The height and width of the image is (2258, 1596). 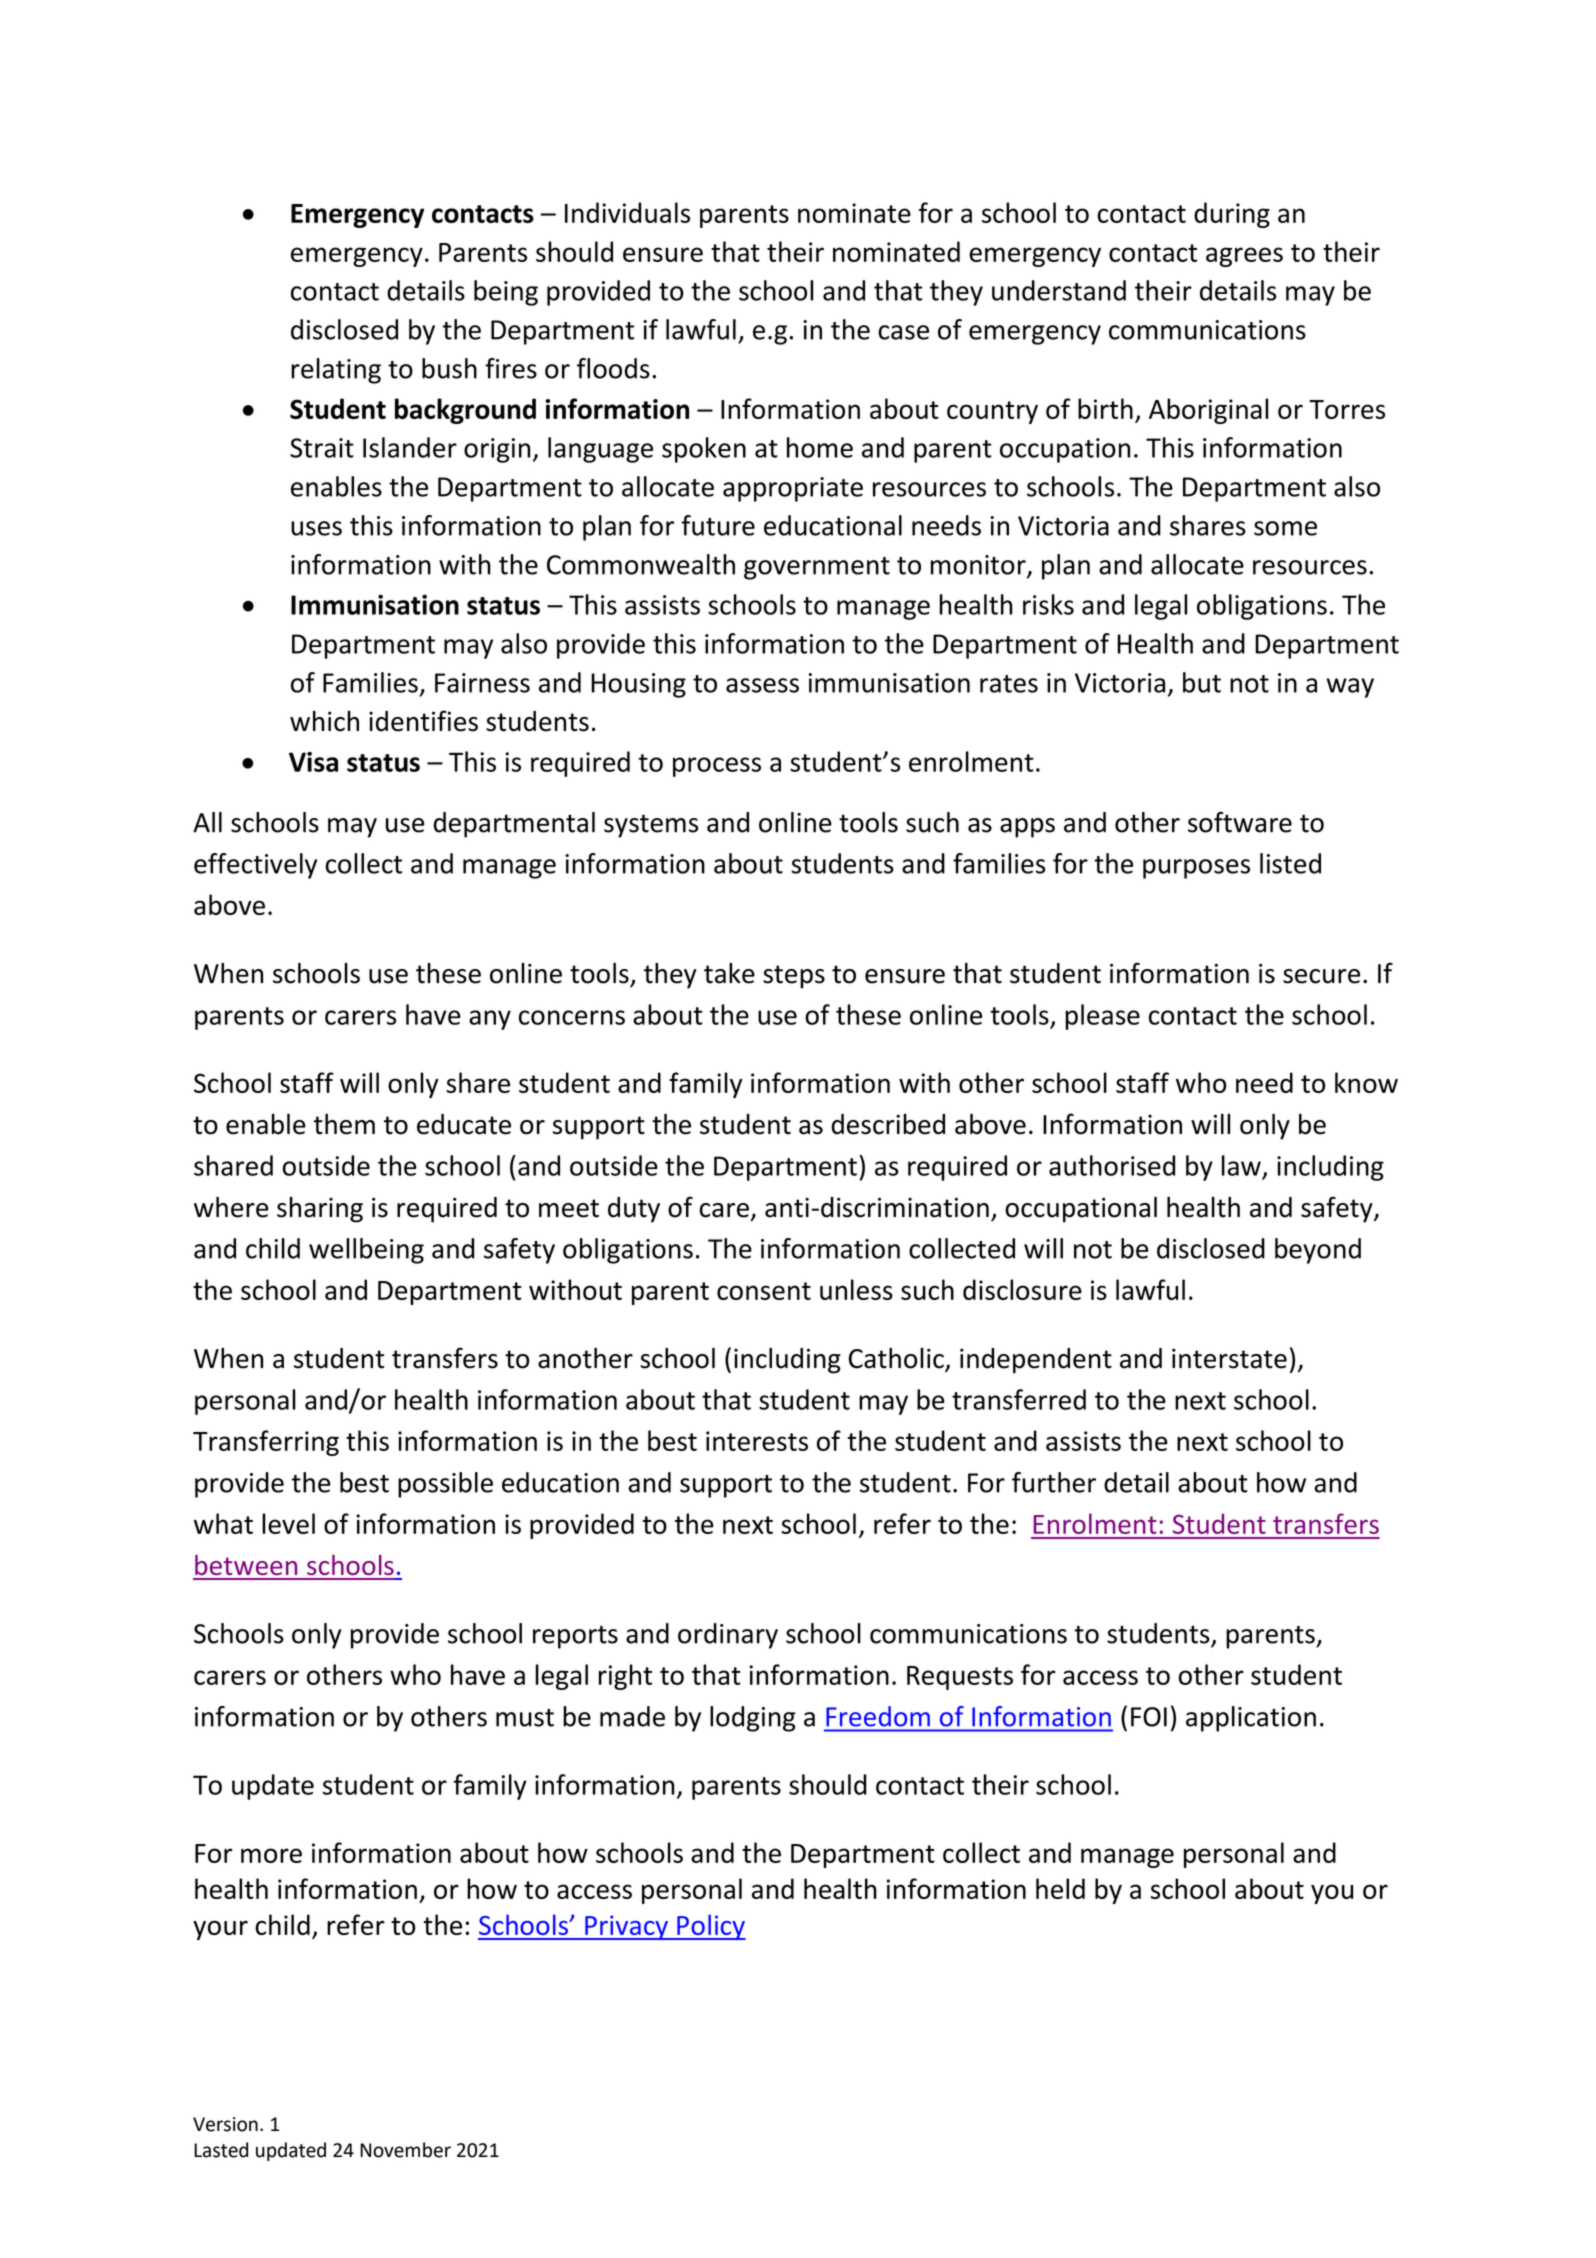 I want to click on which, so click(x=324, y=721).
